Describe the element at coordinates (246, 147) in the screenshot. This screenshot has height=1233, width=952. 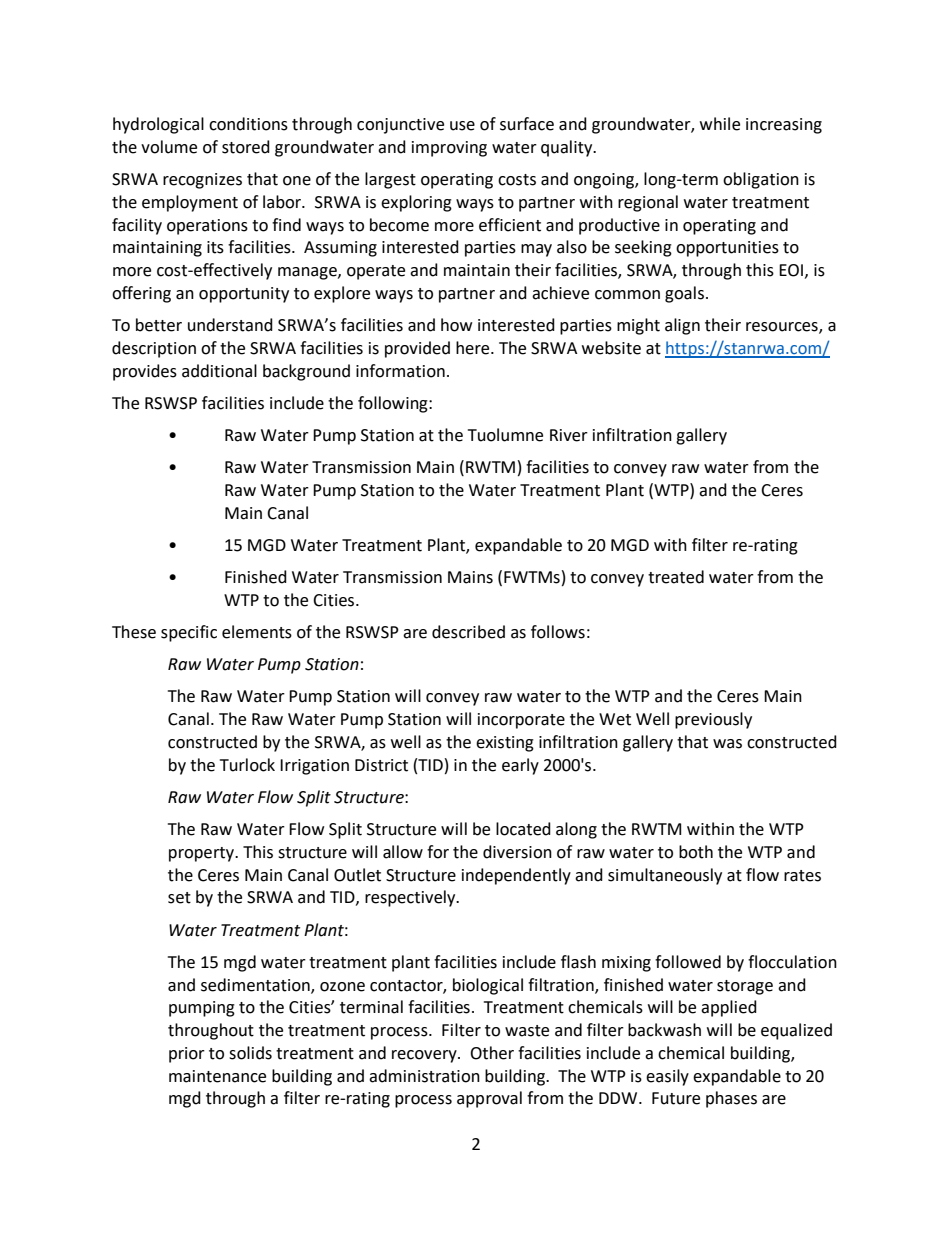
I see `stored` at that location.
